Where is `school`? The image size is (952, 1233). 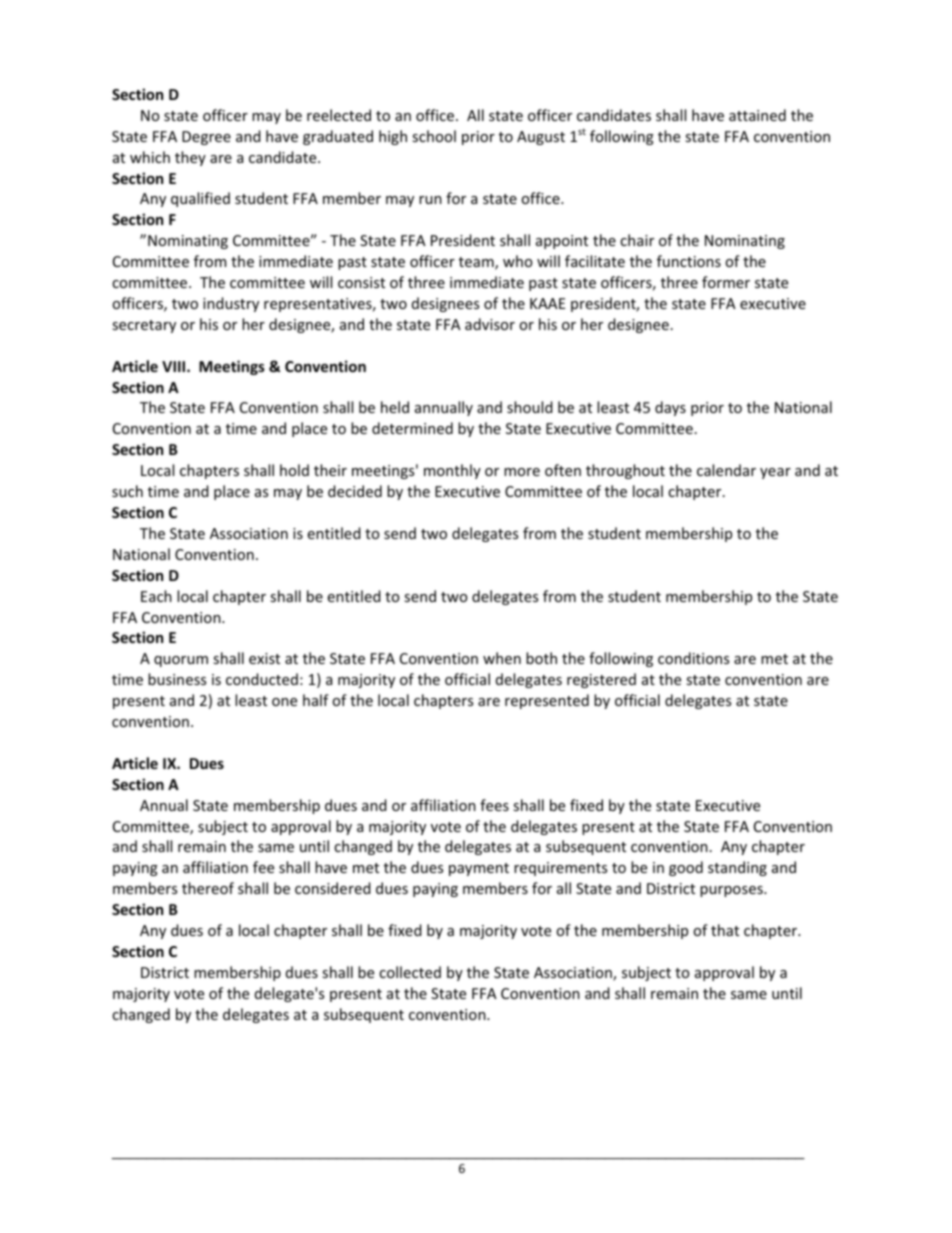
school is located at coordinates (434, 136).
